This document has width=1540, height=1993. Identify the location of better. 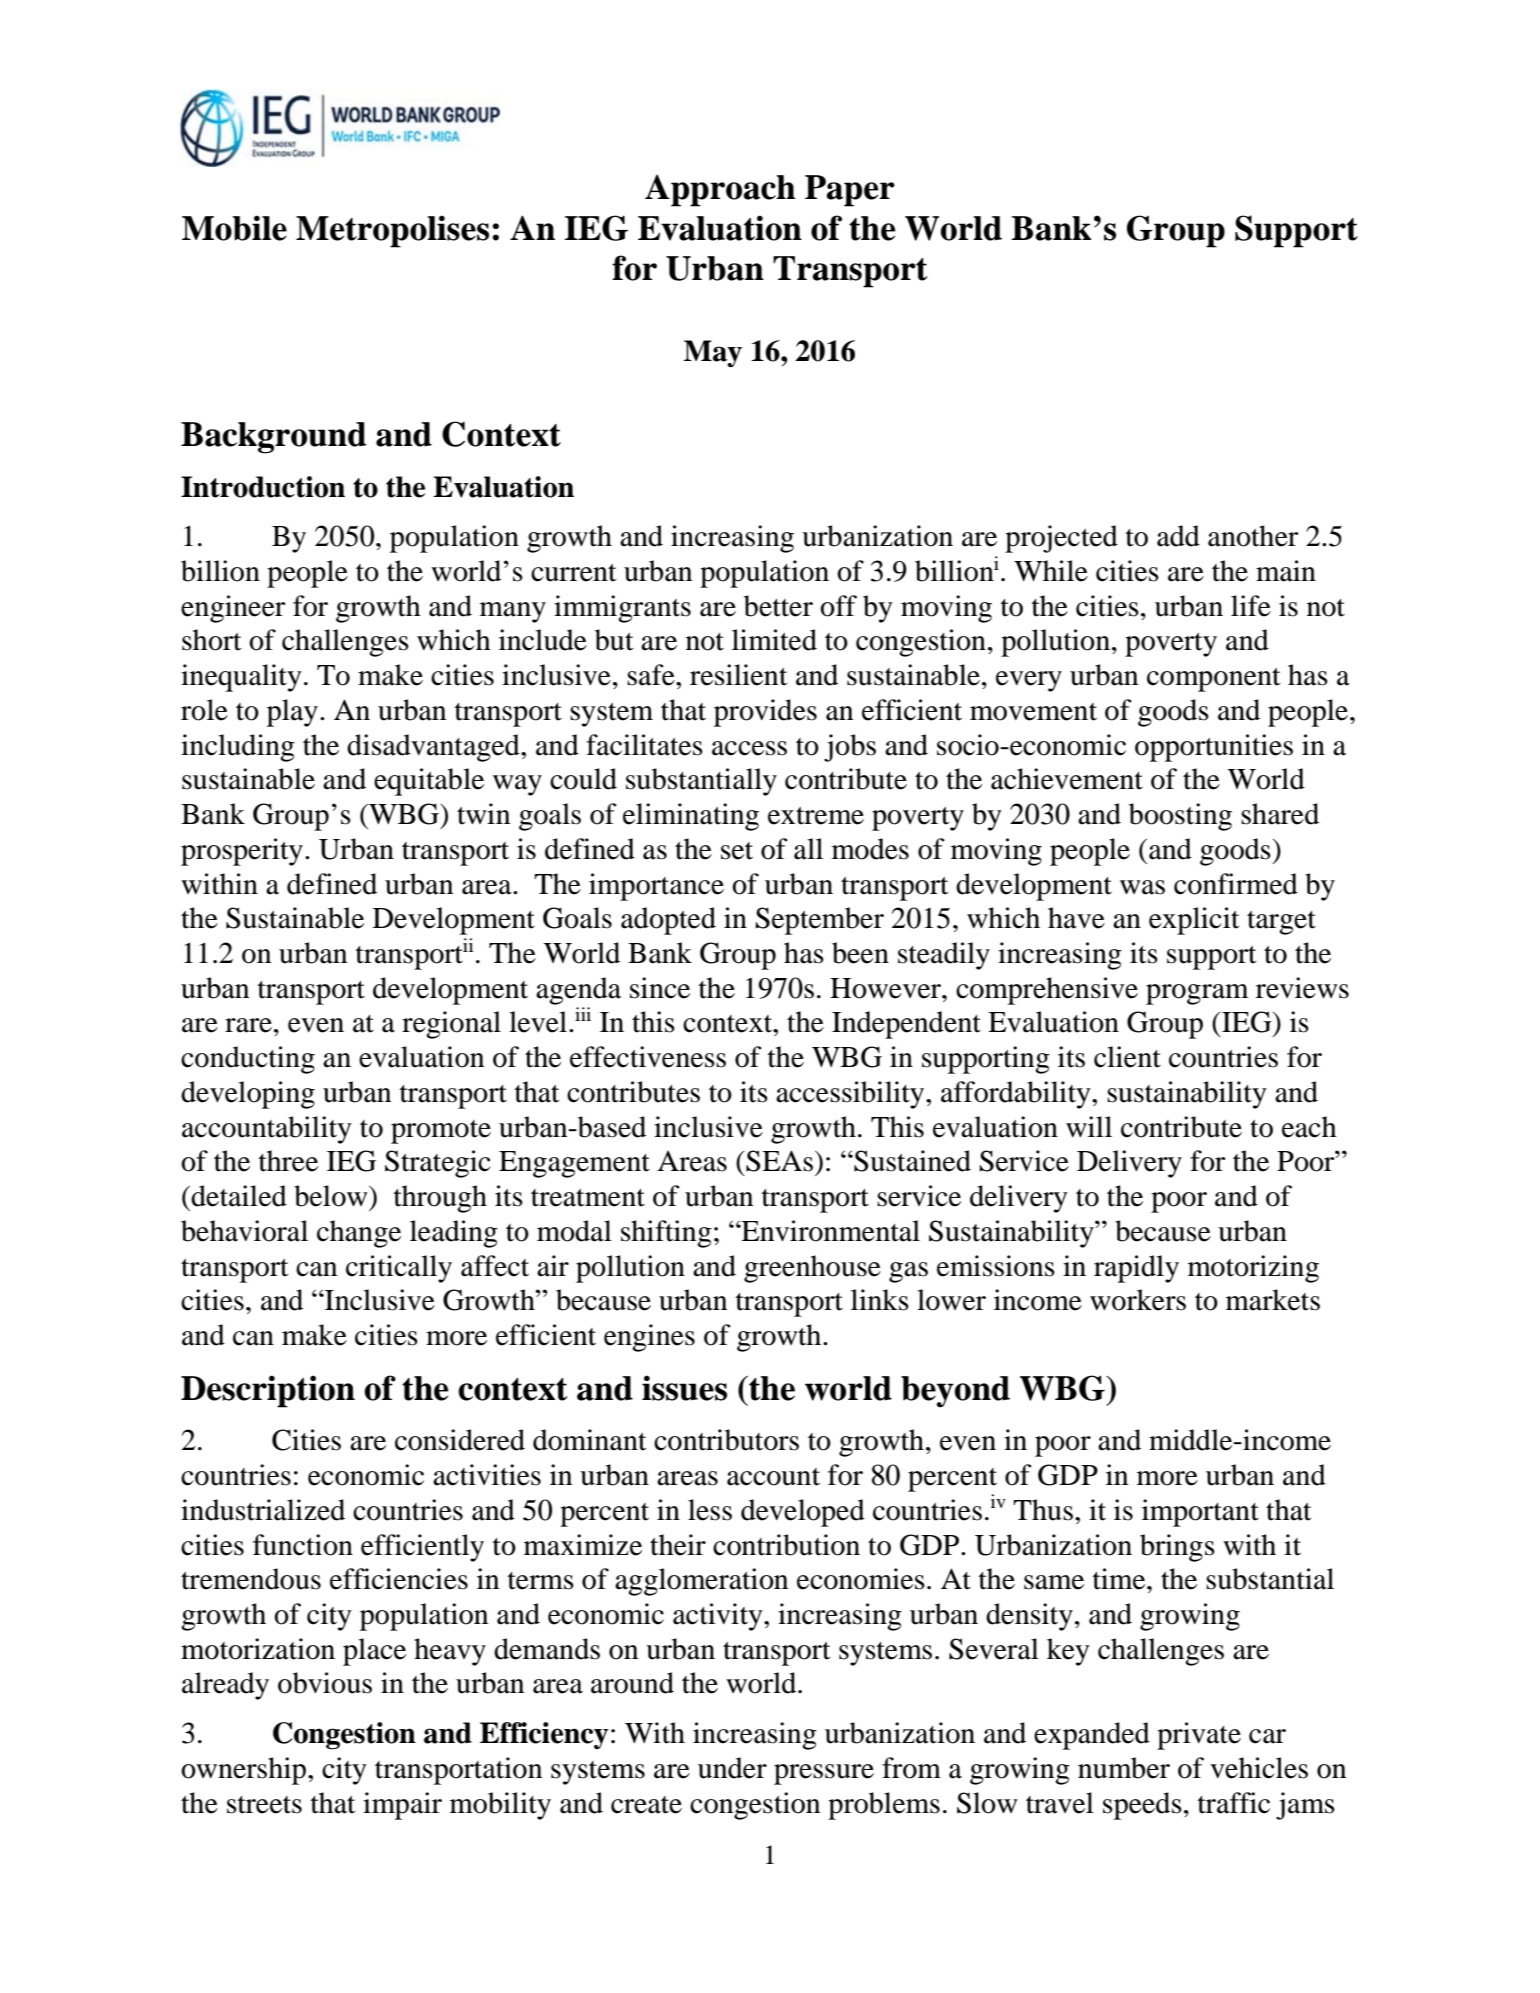
(778, 606).
